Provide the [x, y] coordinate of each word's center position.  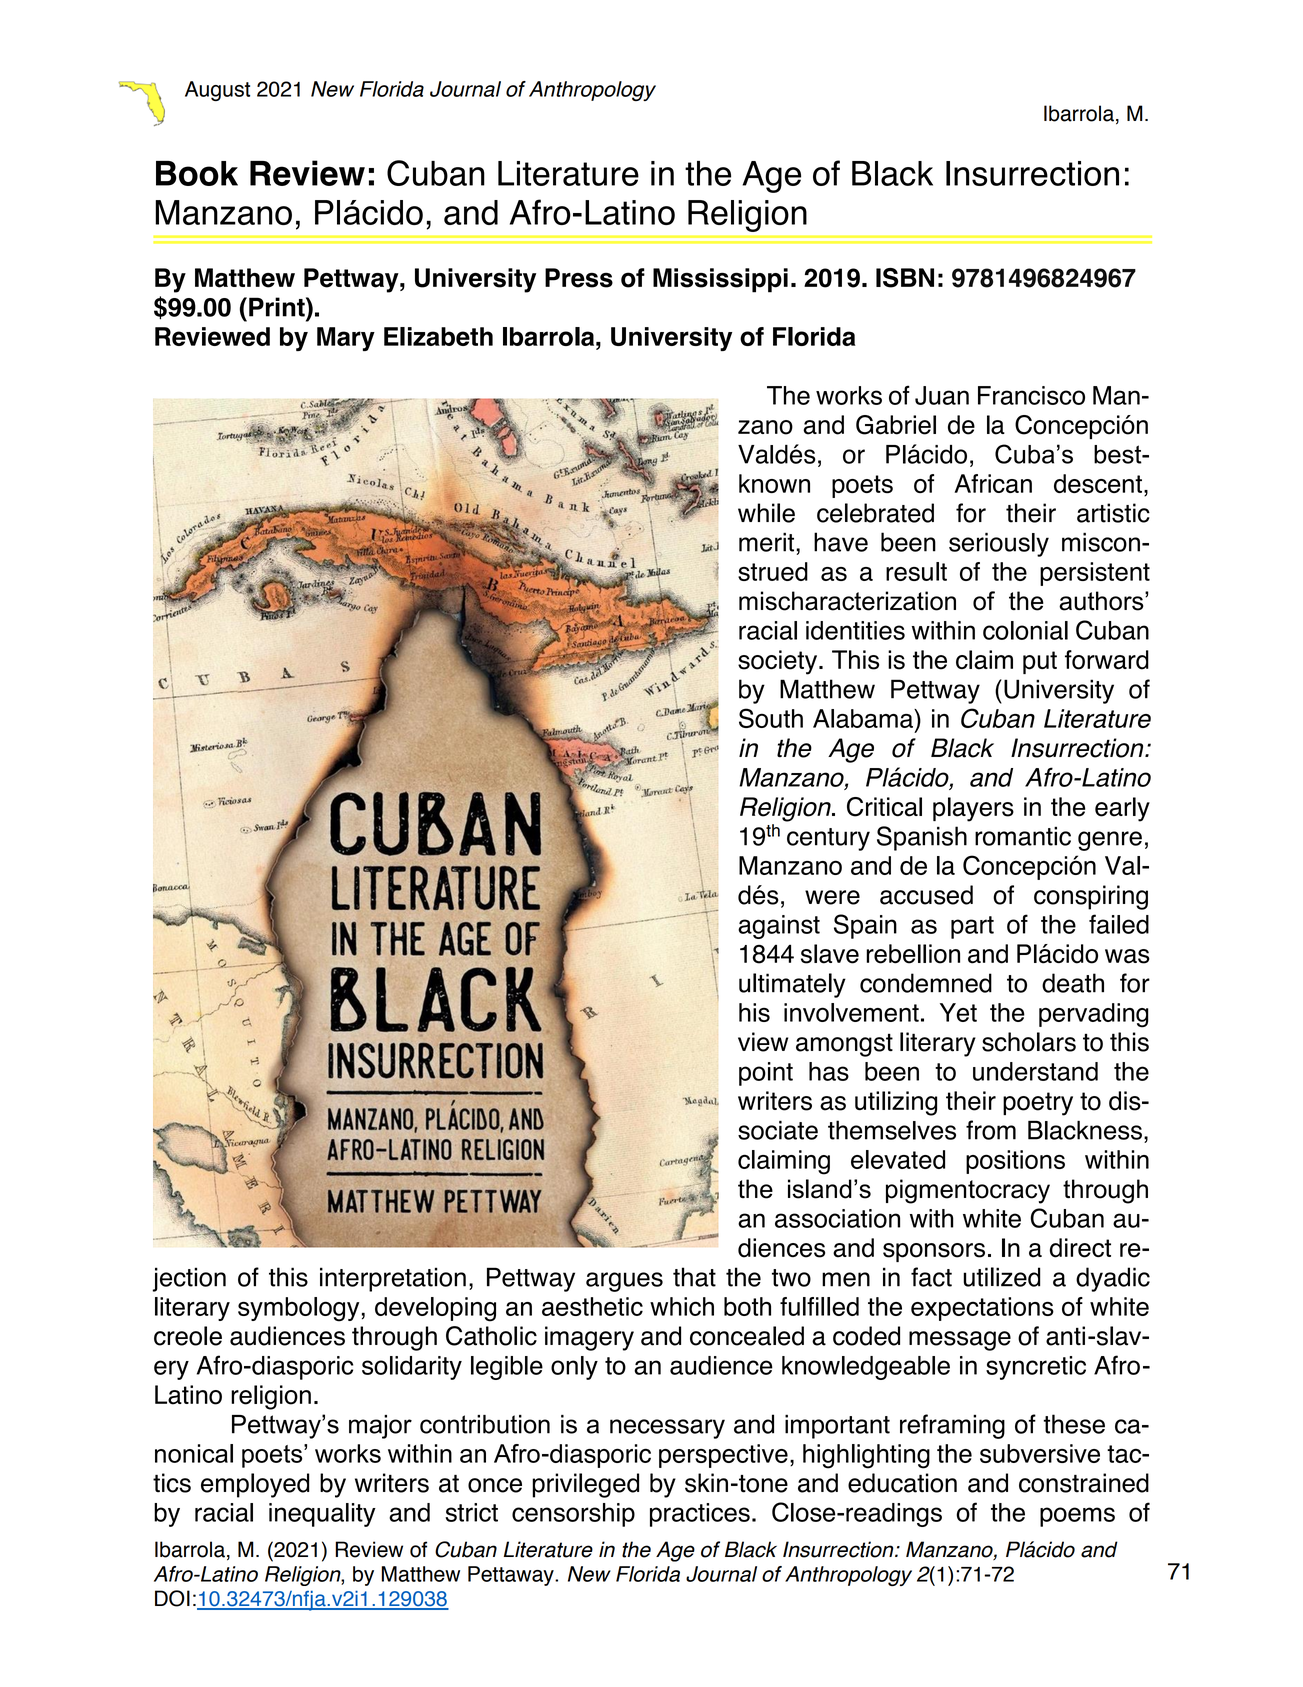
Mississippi [720, 280]
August [217, 91]
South [771, 718]
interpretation [393, 1279]
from [991, 1130]
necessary [667, 1429]
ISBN [905, 278]
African [993, 483]
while [766, 513]
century [828, 839]
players [973, 809]
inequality [322, 1515]
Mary [346, 339]
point [766, 1074]
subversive [1040, 1453]
